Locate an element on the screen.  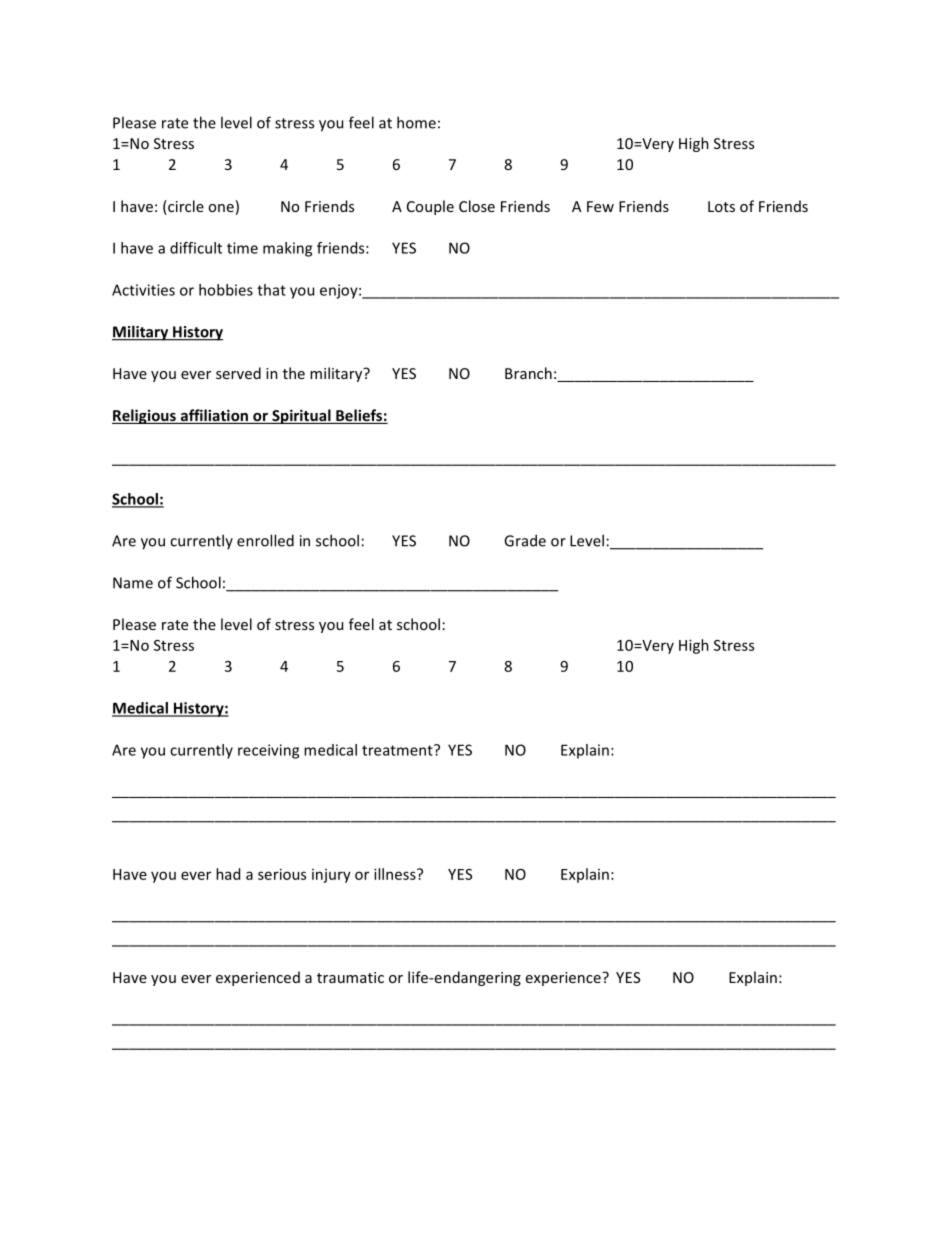
served is located at coordinates (238, 373).
